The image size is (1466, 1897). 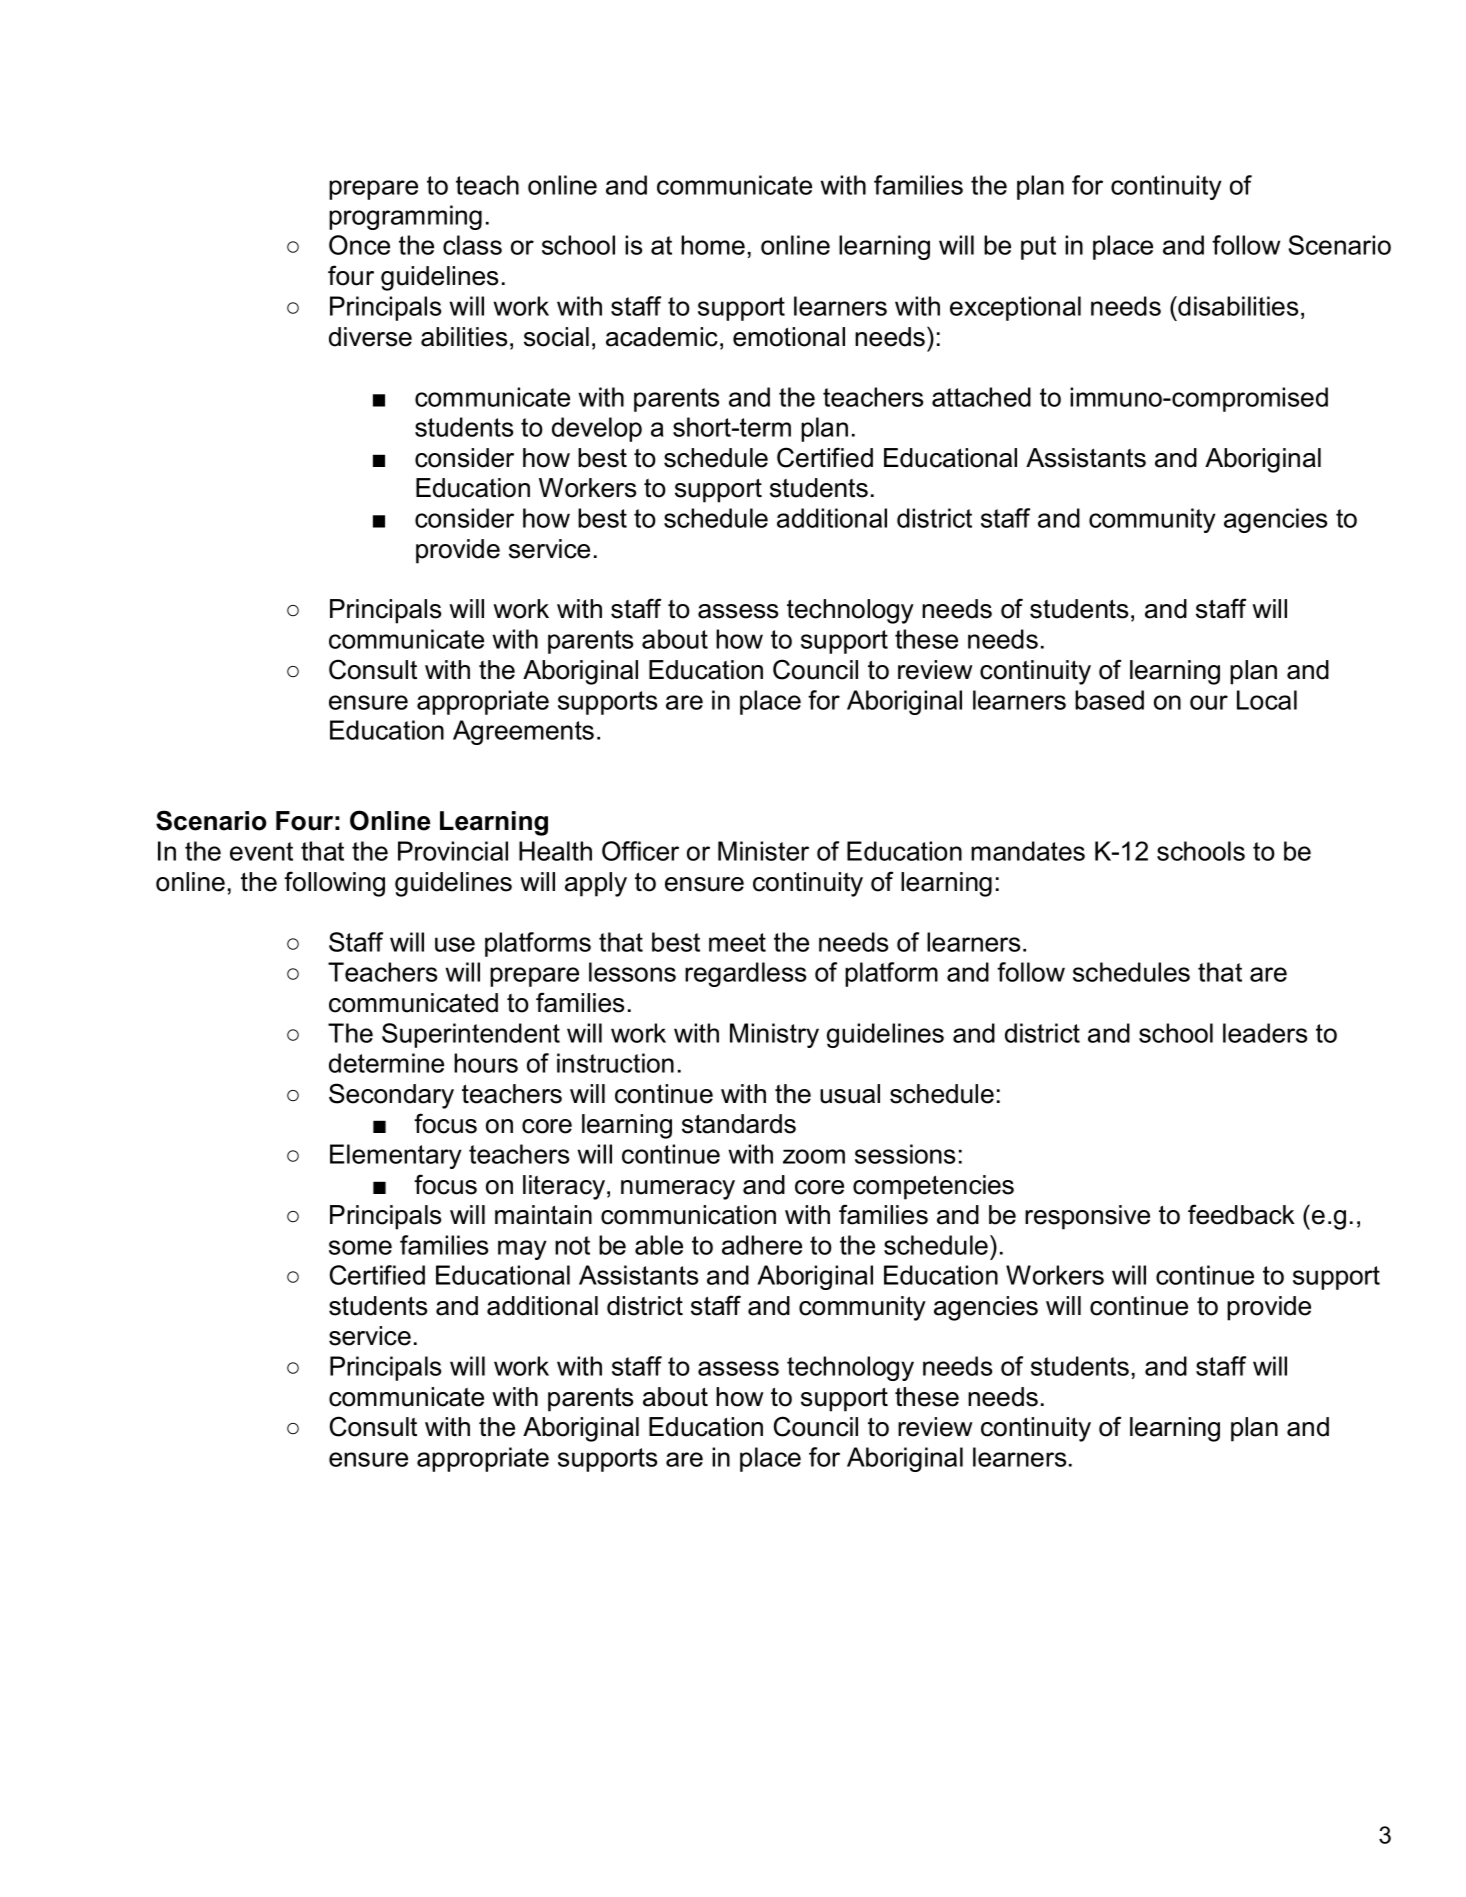 I want to click on Once, so click(x=359, y=245).
